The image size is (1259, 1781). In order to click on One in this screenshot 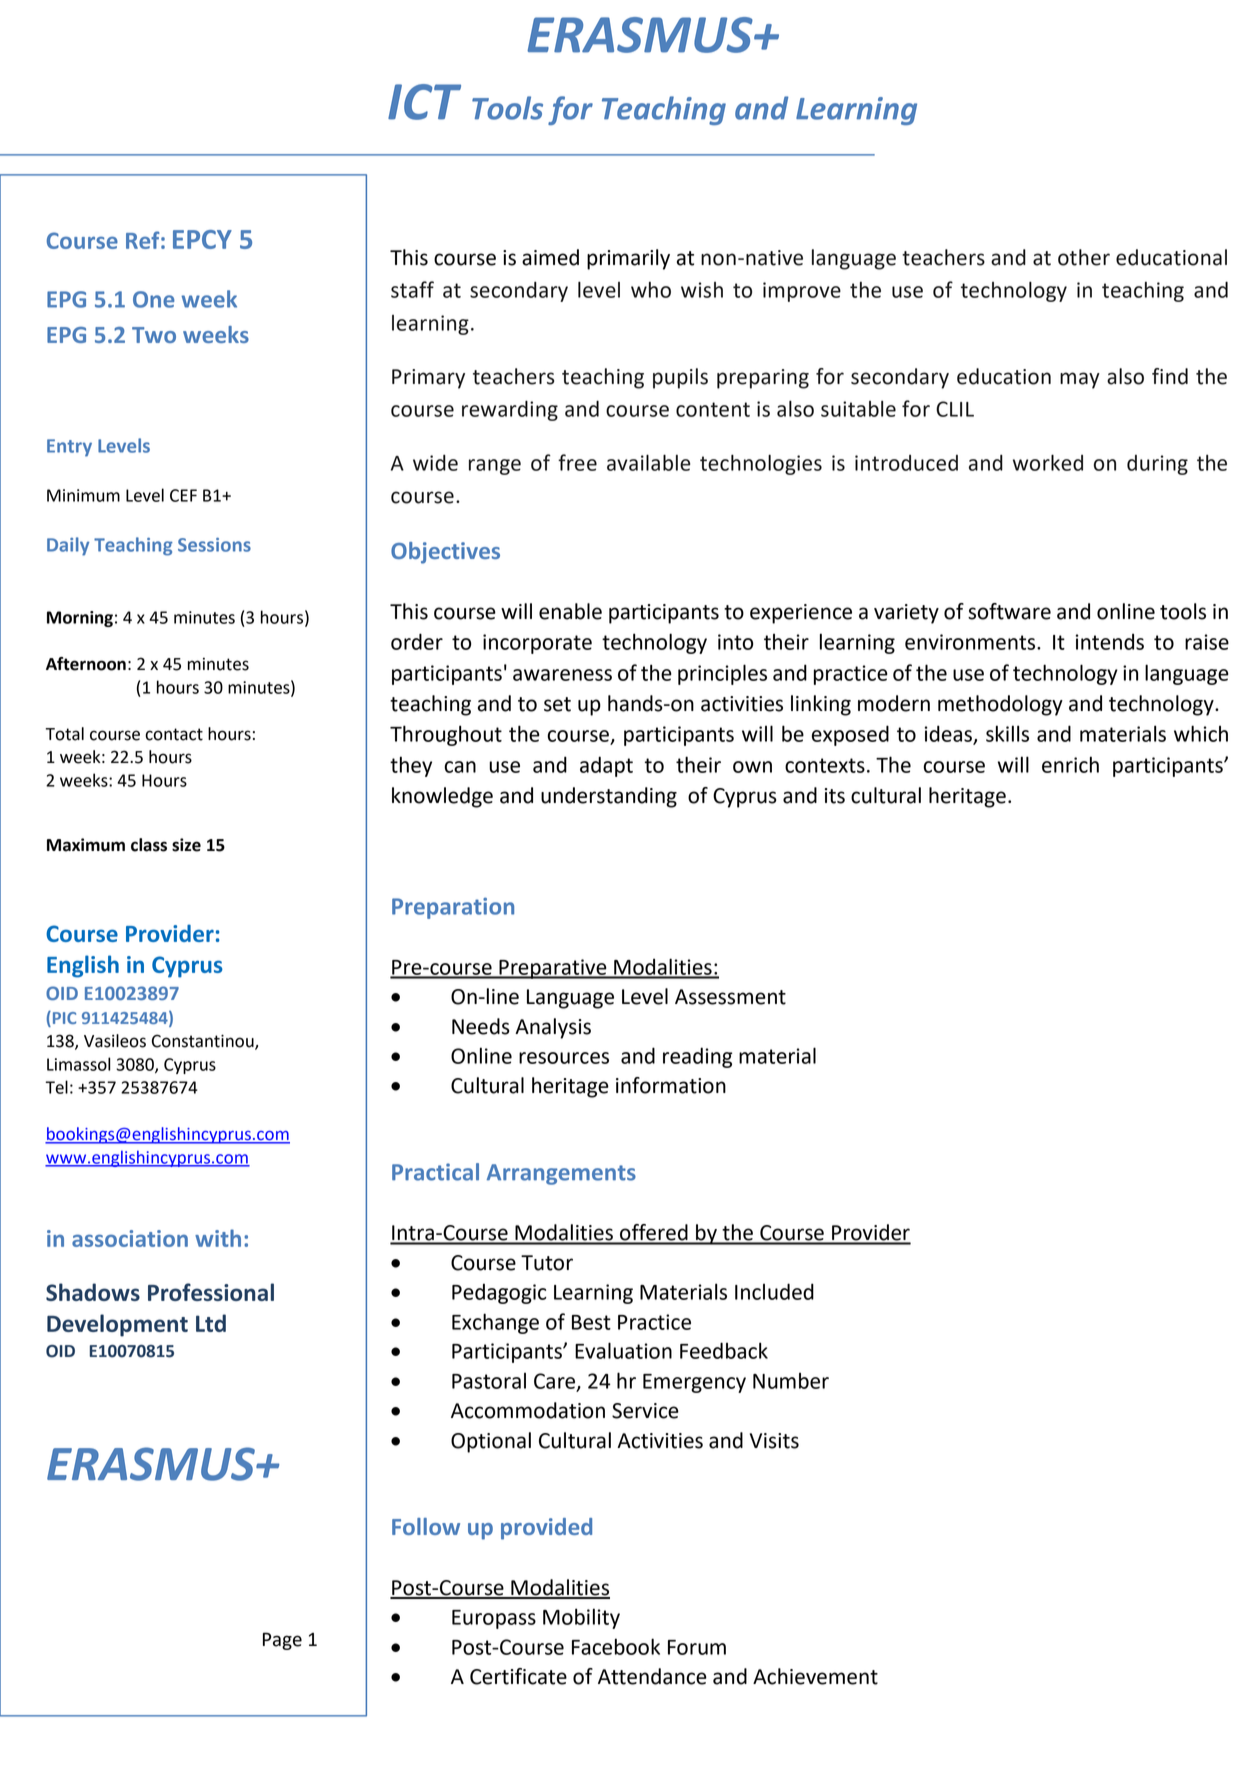, I will do `click(154, 299)`.
